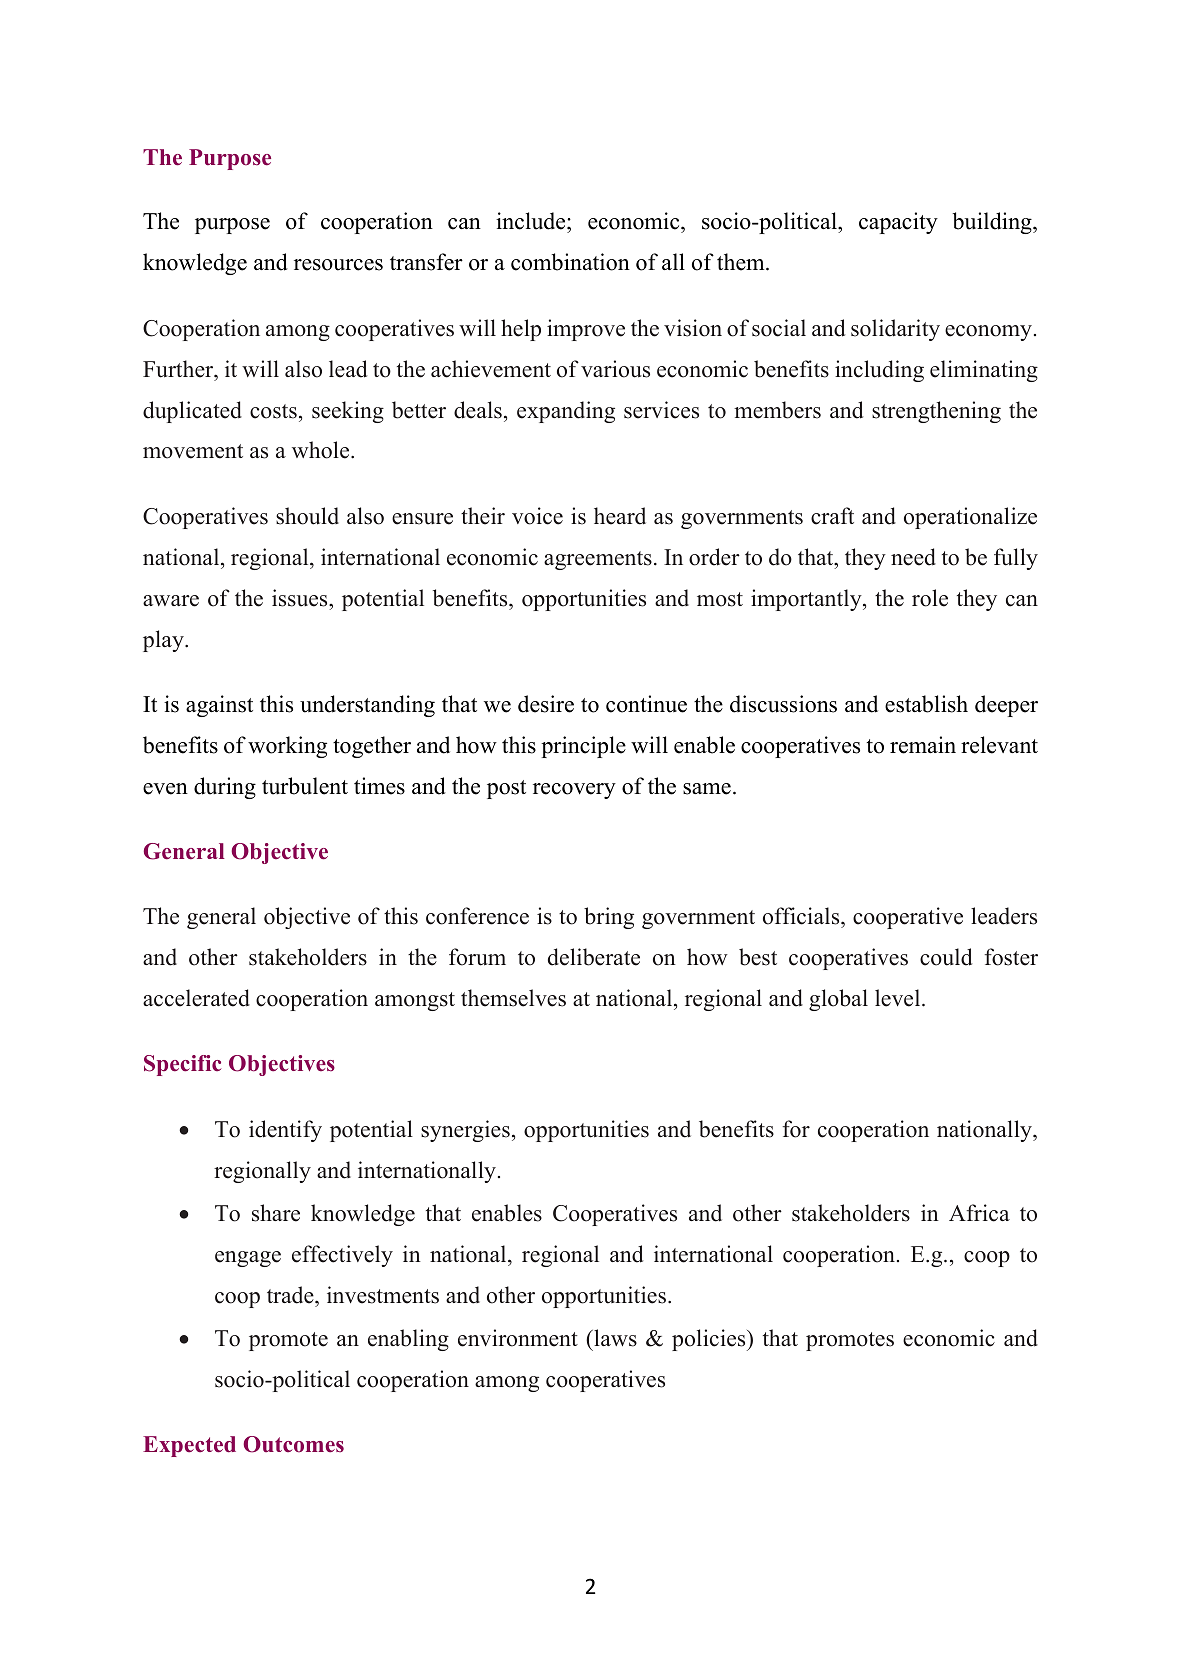 The height and width of the screenshot is (1671, 1181). I want to click on recovery, so click(574, 791).
